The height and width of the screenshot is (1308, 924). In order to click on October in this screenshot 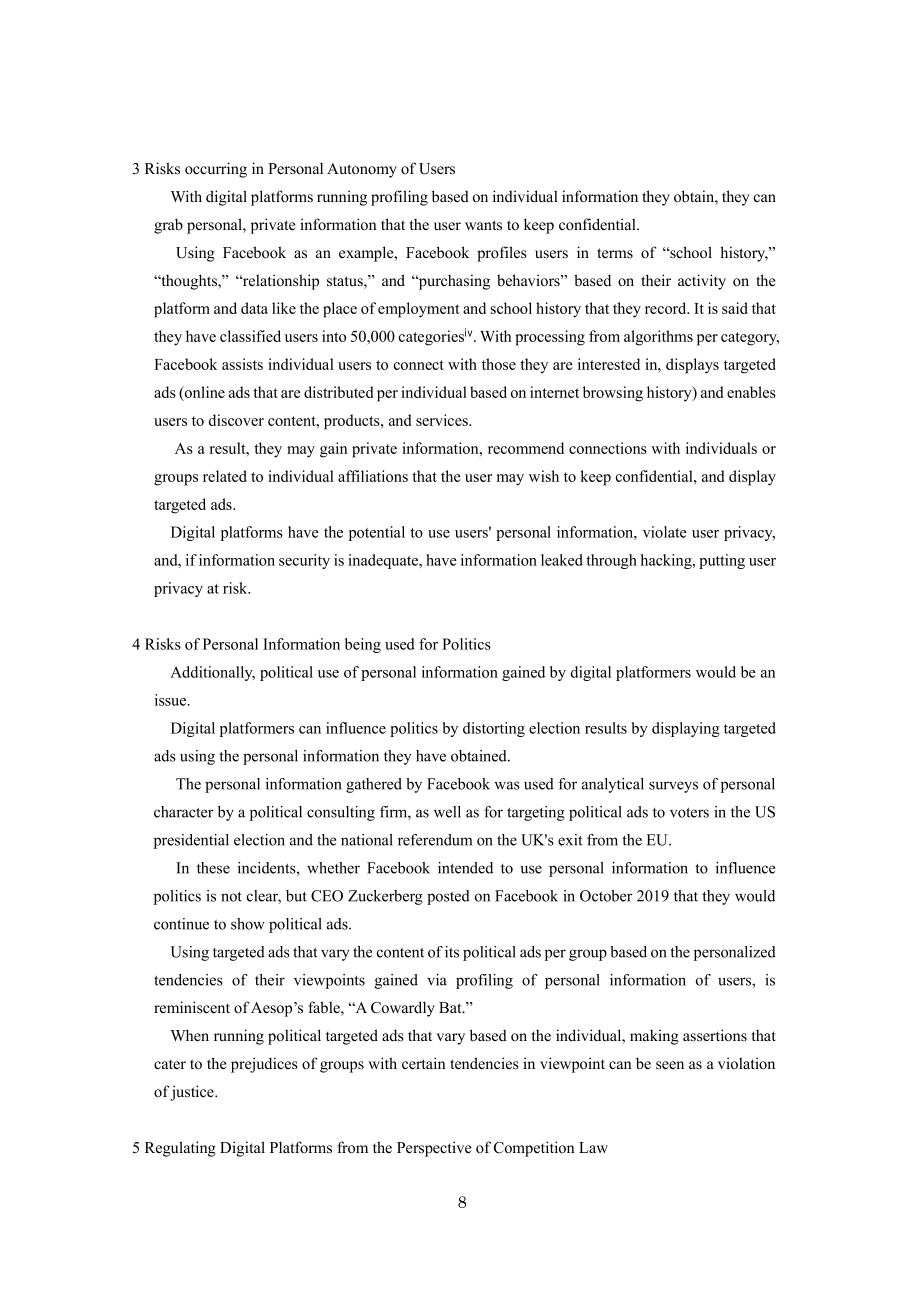, I will do `click(606, 896)`.
